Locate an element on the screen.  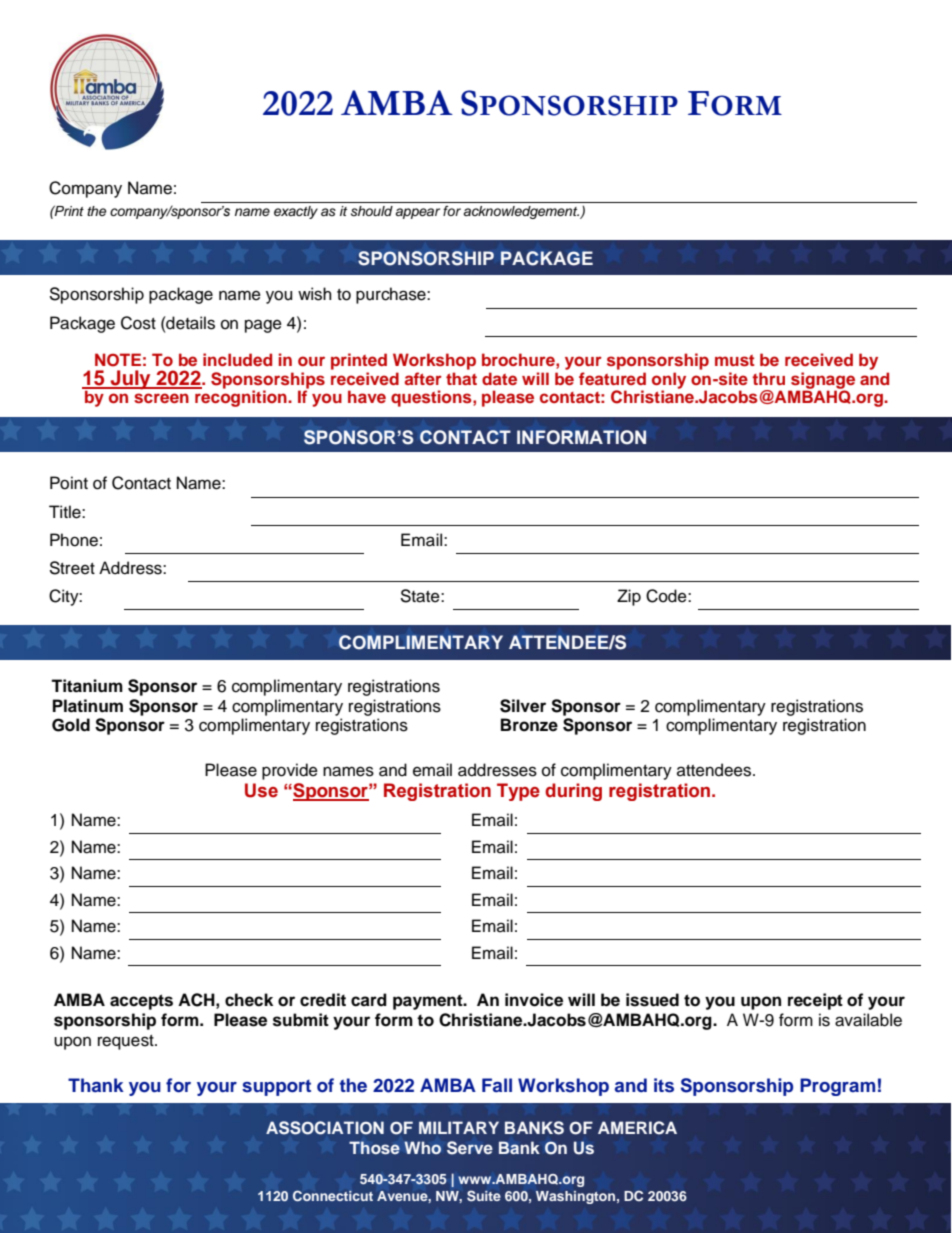
Phone is located at coordinates (74, 540).
